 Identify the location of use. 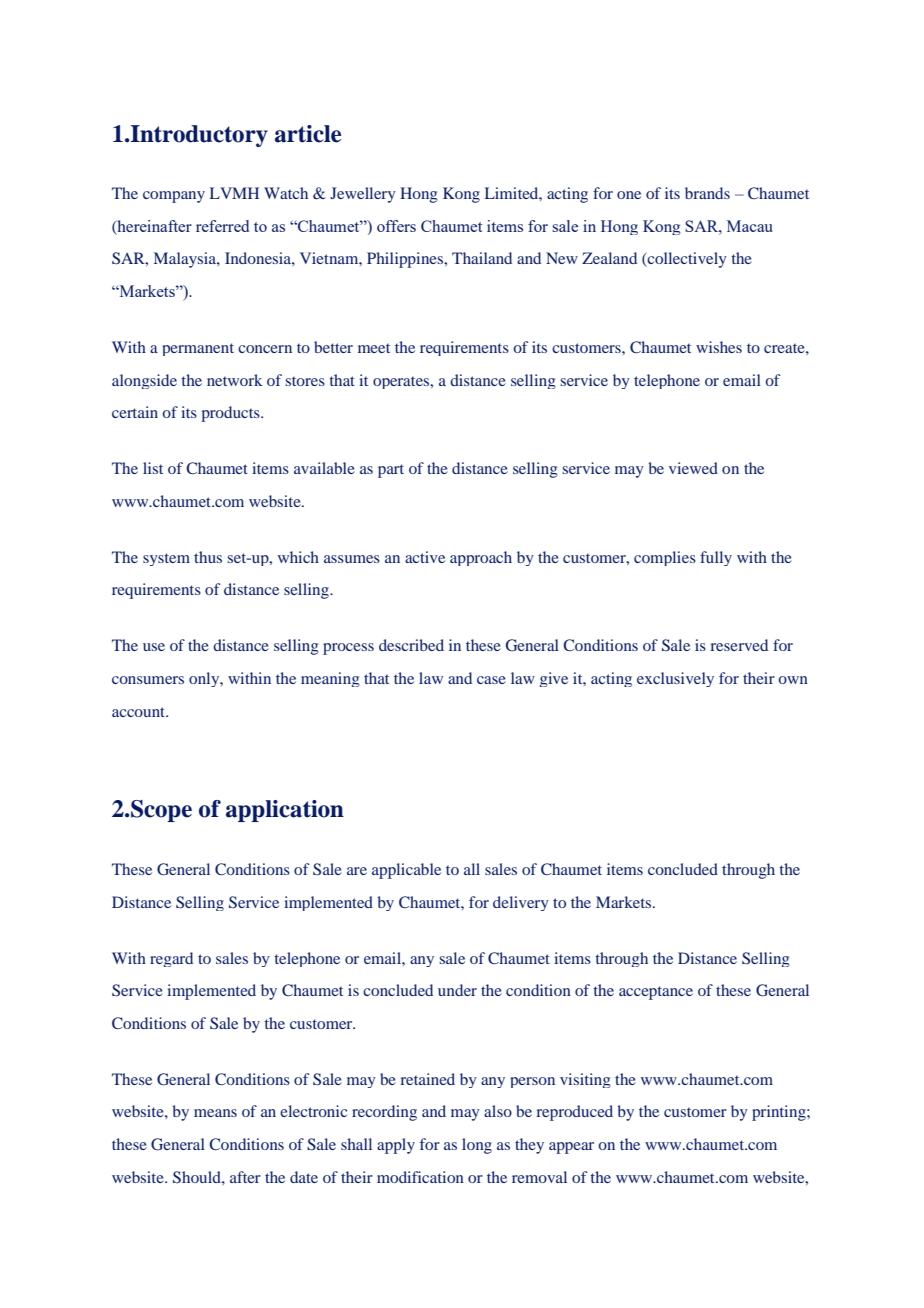
(154, 647).
